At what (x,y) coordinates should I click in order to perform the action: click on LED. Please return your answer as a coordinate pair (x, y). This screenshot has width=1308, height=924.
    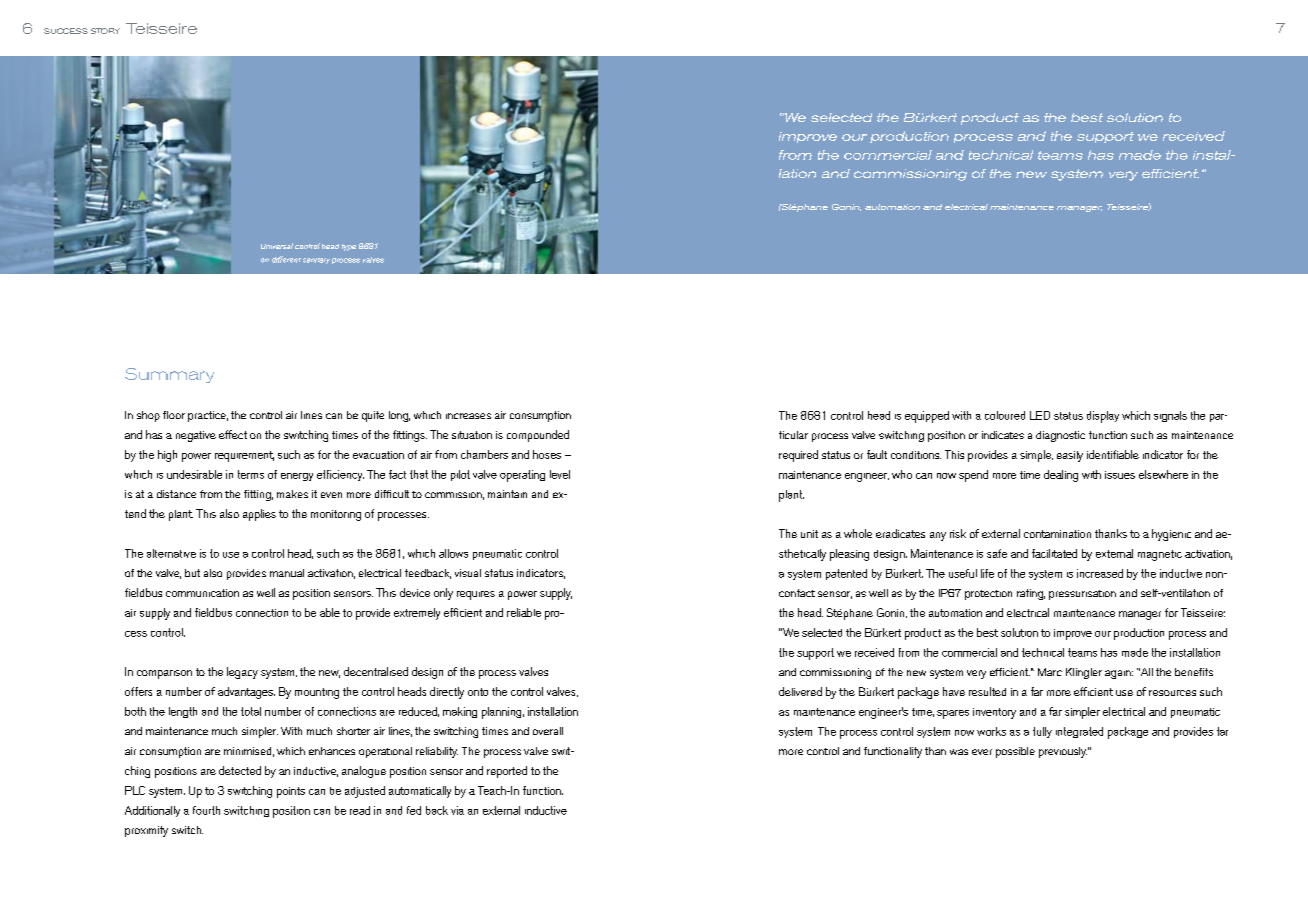
    Looking at the image, I should click on (1040, 415).
